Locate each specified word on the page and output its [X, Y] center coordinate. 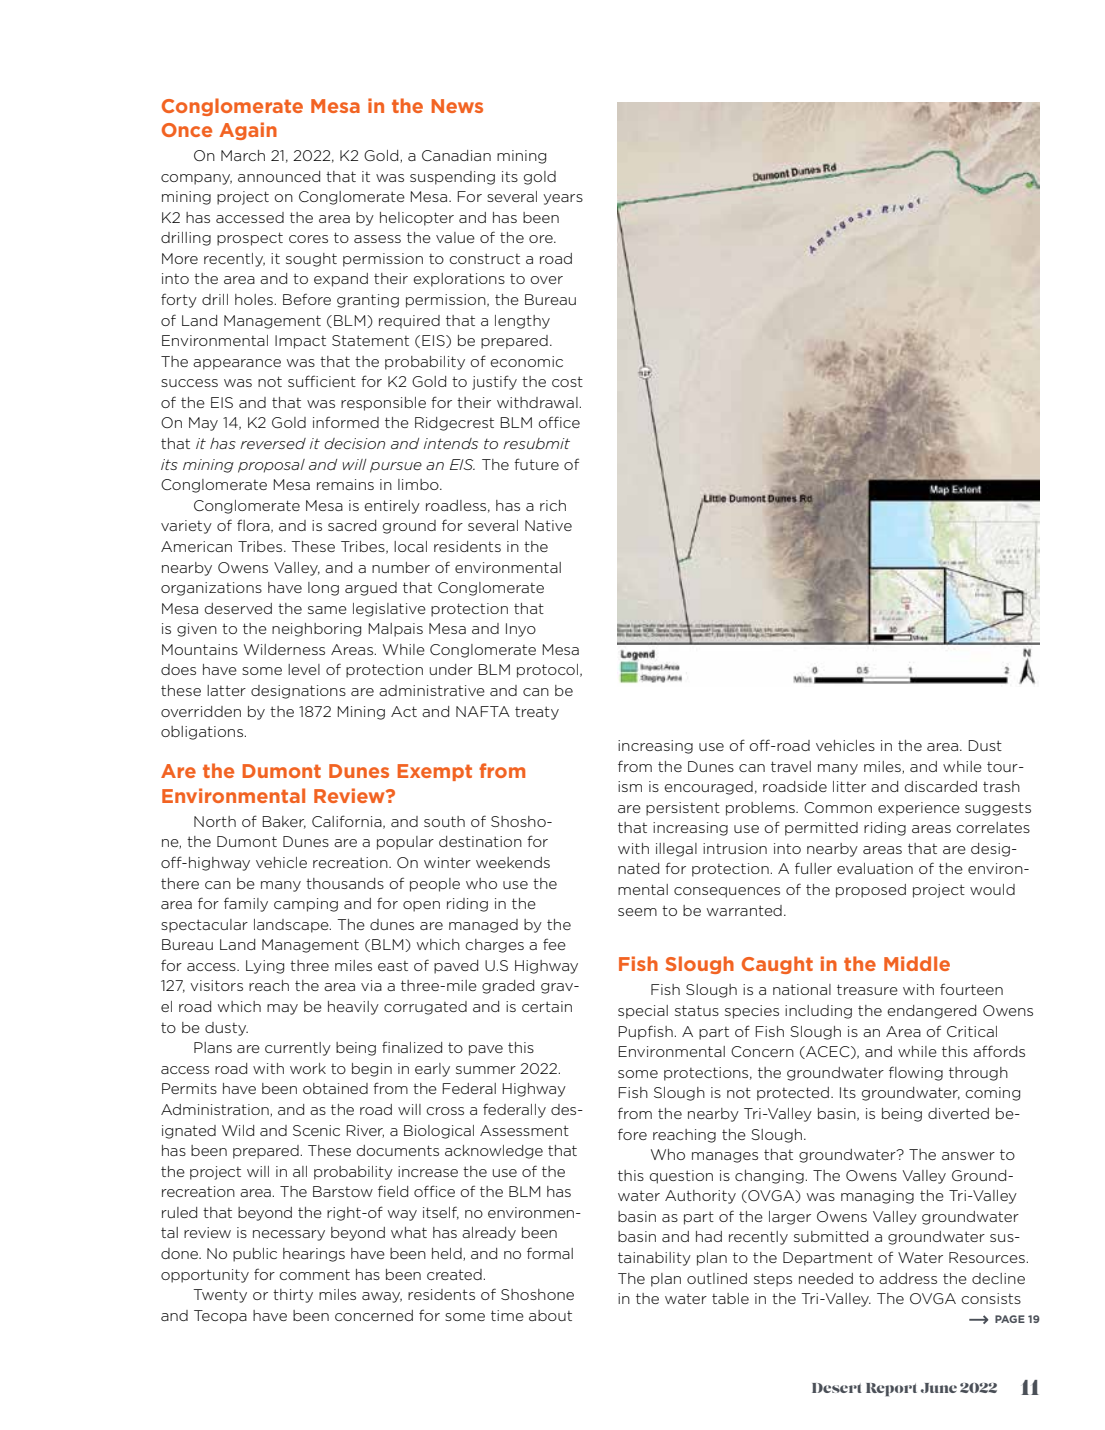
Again [248, 131]
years [563, 199]
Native [548, 525]
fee [554, 944]
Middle [917, 963]
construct [484, 258]
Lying [265, 967]
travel [791, 766]
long [323, 589]
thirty [293, 1296]
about [550, 1315]
